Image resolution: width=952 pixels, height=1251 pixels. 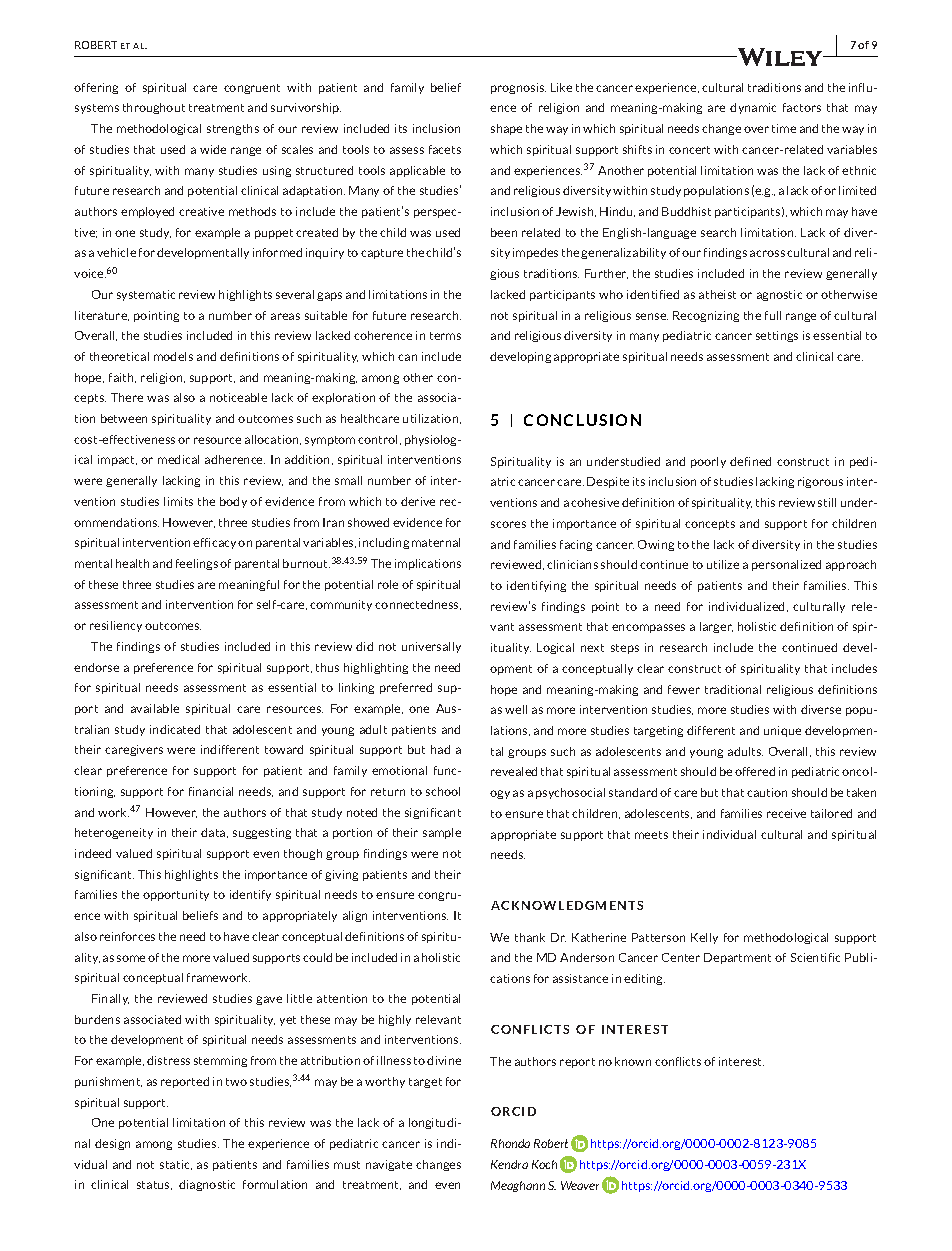 I want to click on static, so click(x=176, y=1165).
